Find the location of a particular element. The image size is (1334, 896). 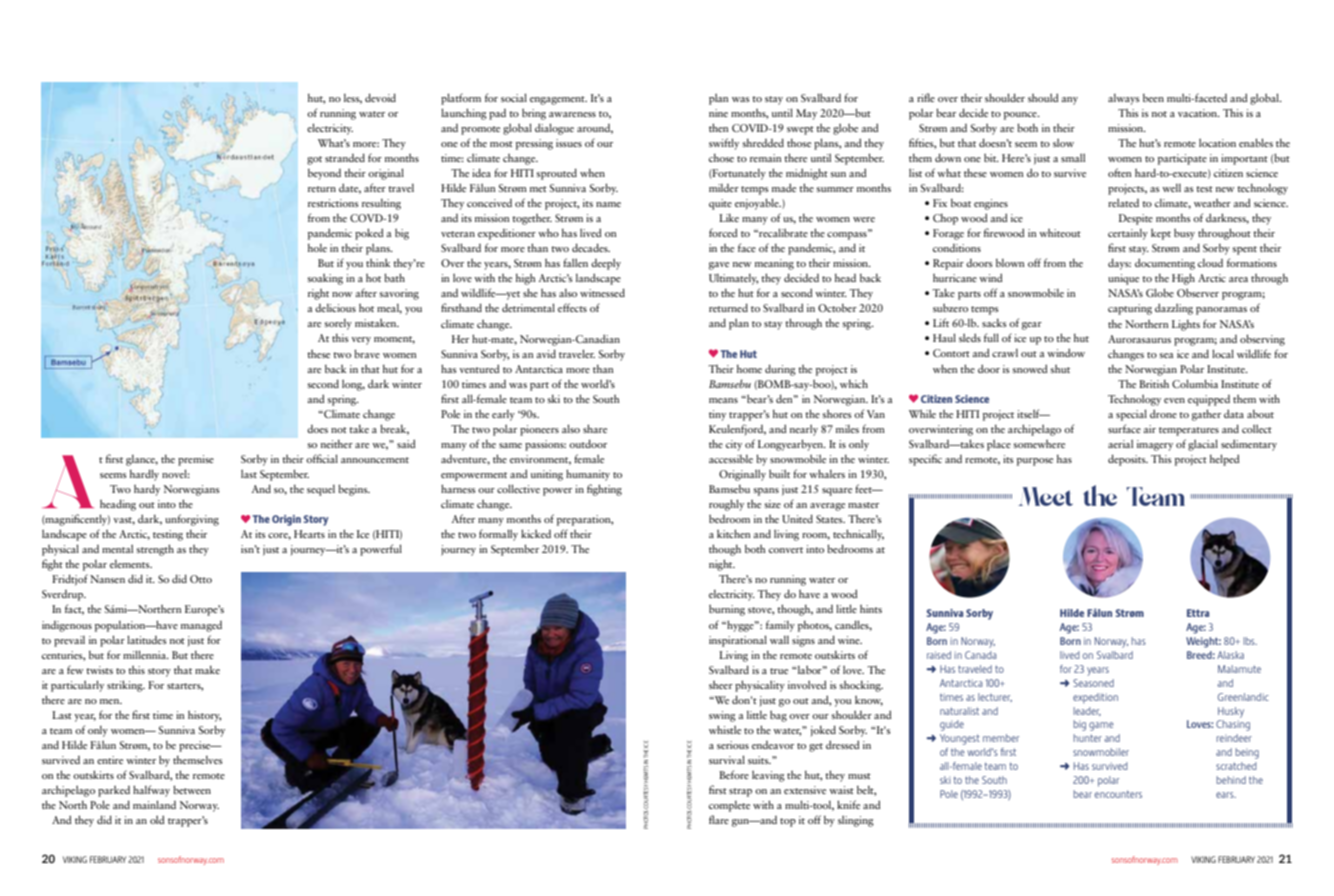

encounters is located at coordinates (1118, 794).
